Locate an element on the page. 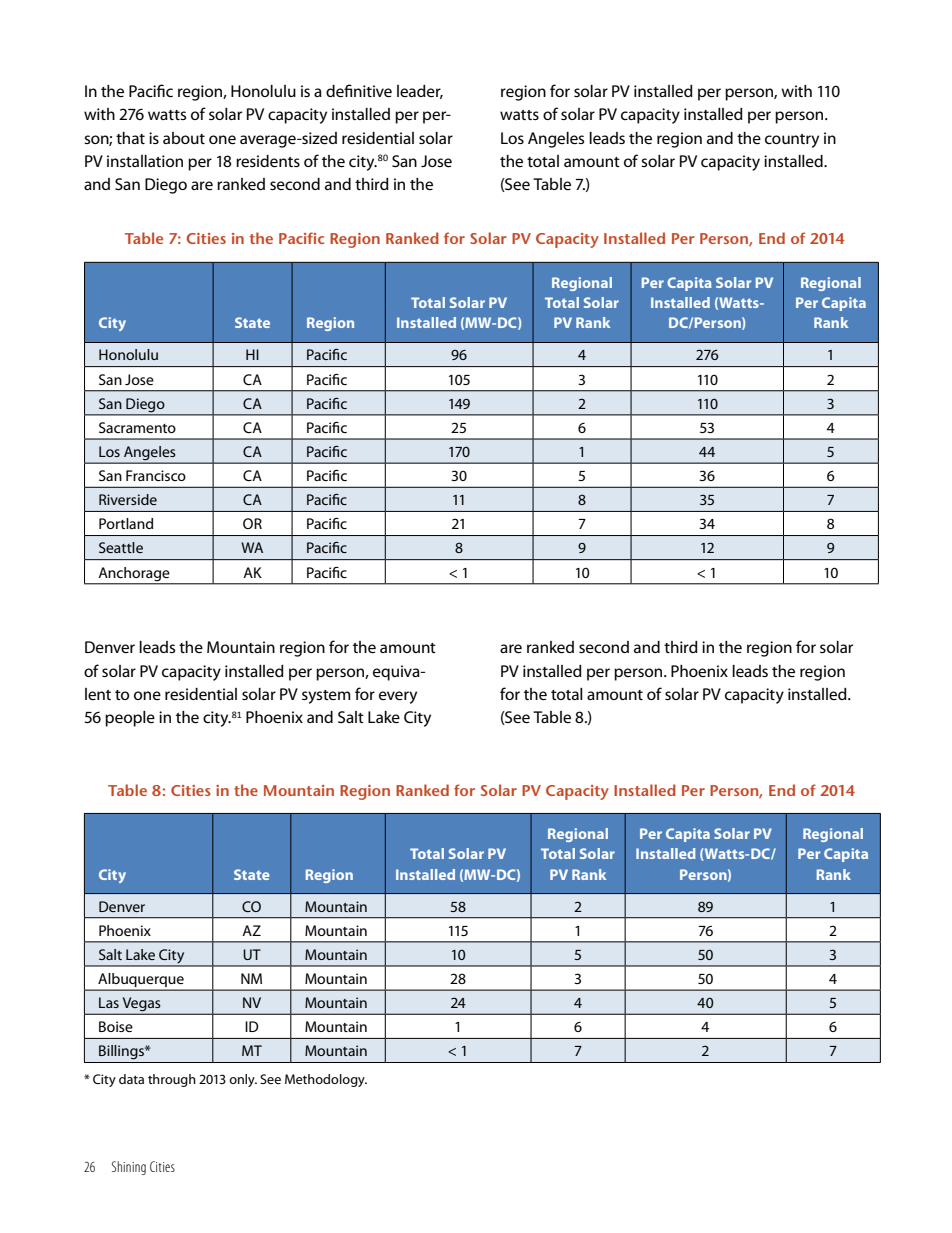 The image size is (952, 1233). country is located at coordinates (792, 141).
